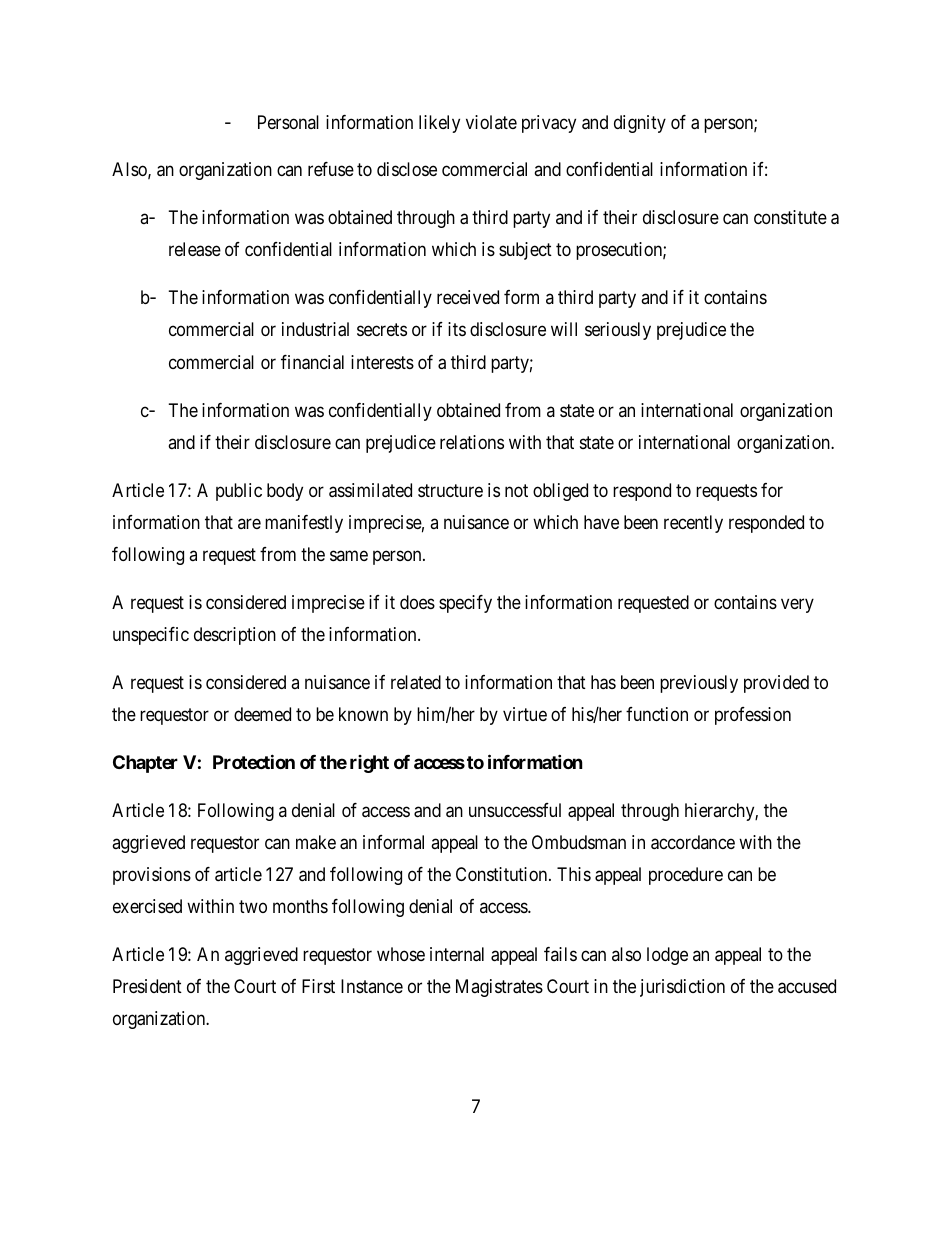 Image resolution: width=952 pixels, height=1233 pixels. What do you see at coordinates (640, 124) in the screenshot?
I see `dignity` at bounding box center [640, 124].
